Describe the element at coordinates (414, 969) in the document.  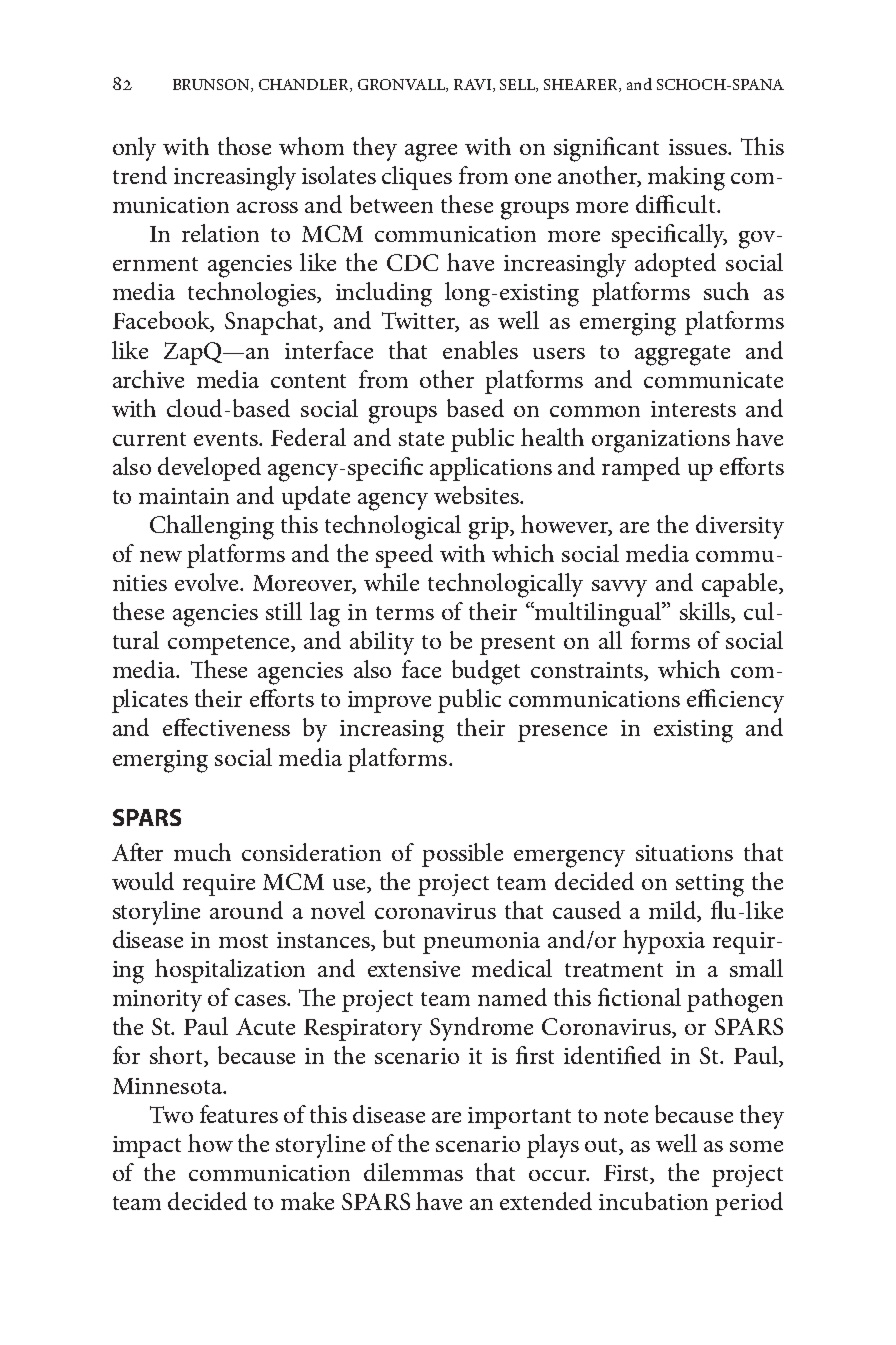
I see `extensive` at that location.
